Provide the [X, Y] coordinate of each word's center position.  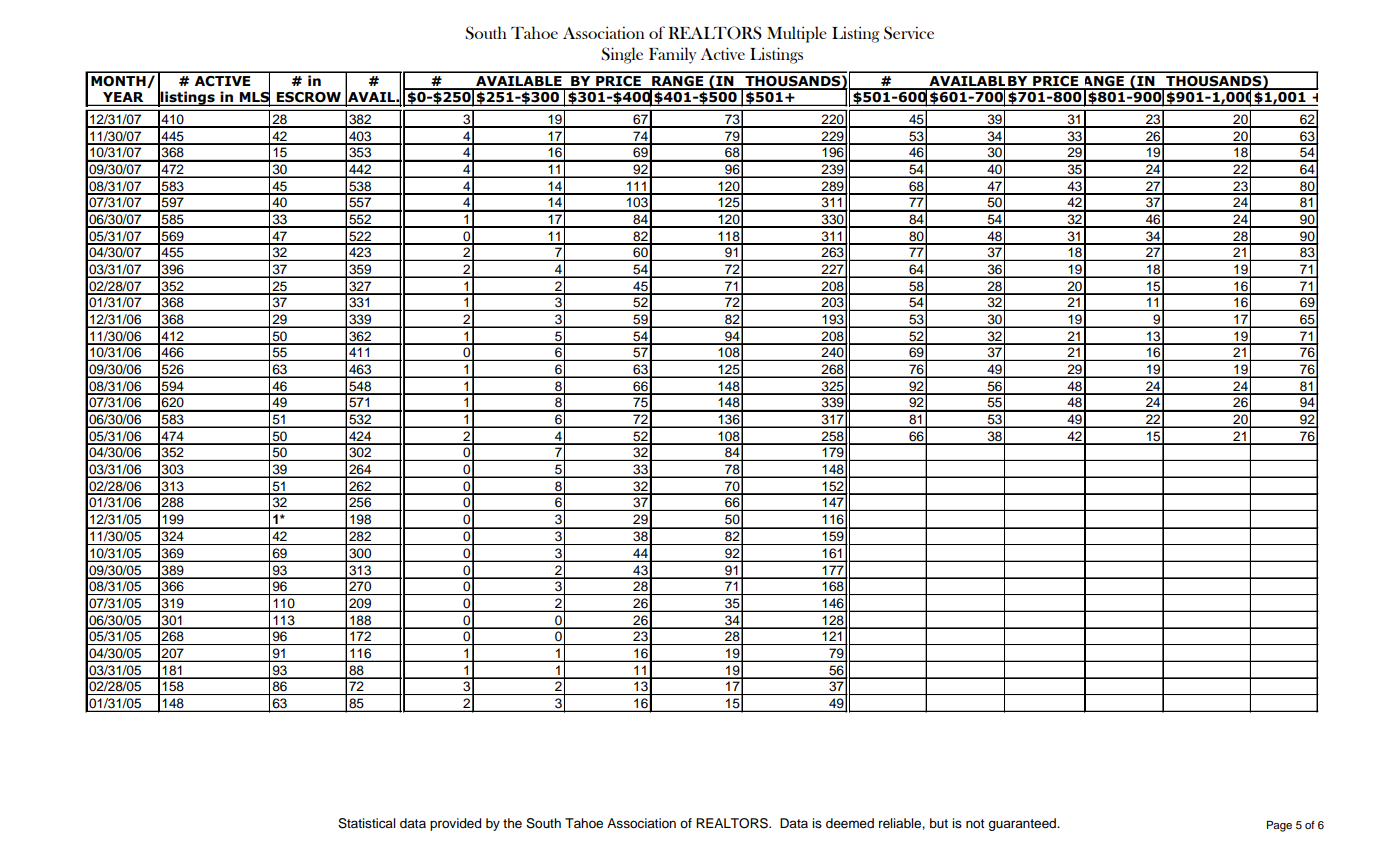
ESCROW [309, 98]
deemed [850, 823]
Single [622, 55]
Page [1279, 826]
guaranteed [1023, 824]
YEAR [123, 98]
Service [909, 33]
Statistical [367, 823]
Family [673, 55]
